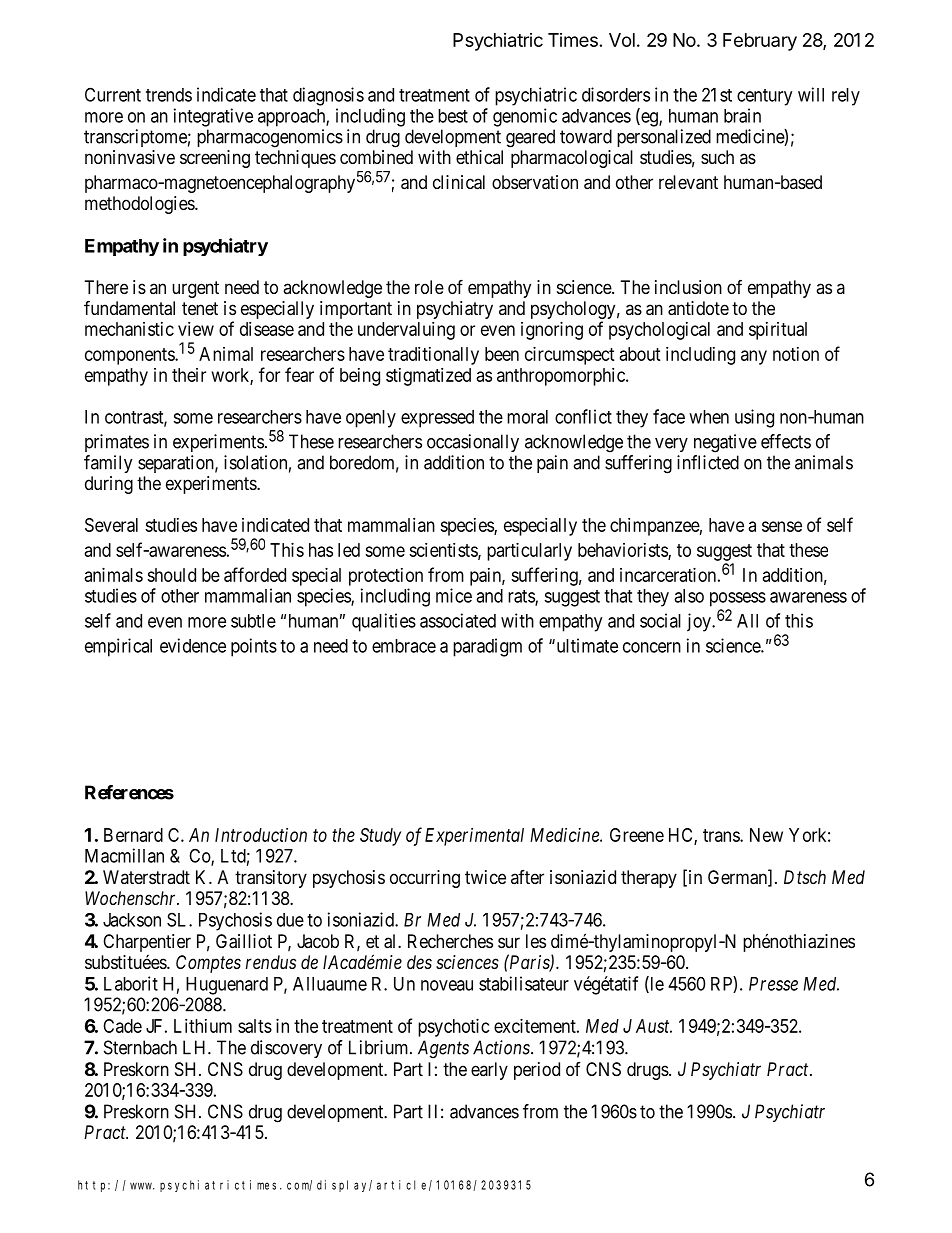 The height and width of the screenshot is (1233, 952). I want to click on paradigm, so click(487, 647).
